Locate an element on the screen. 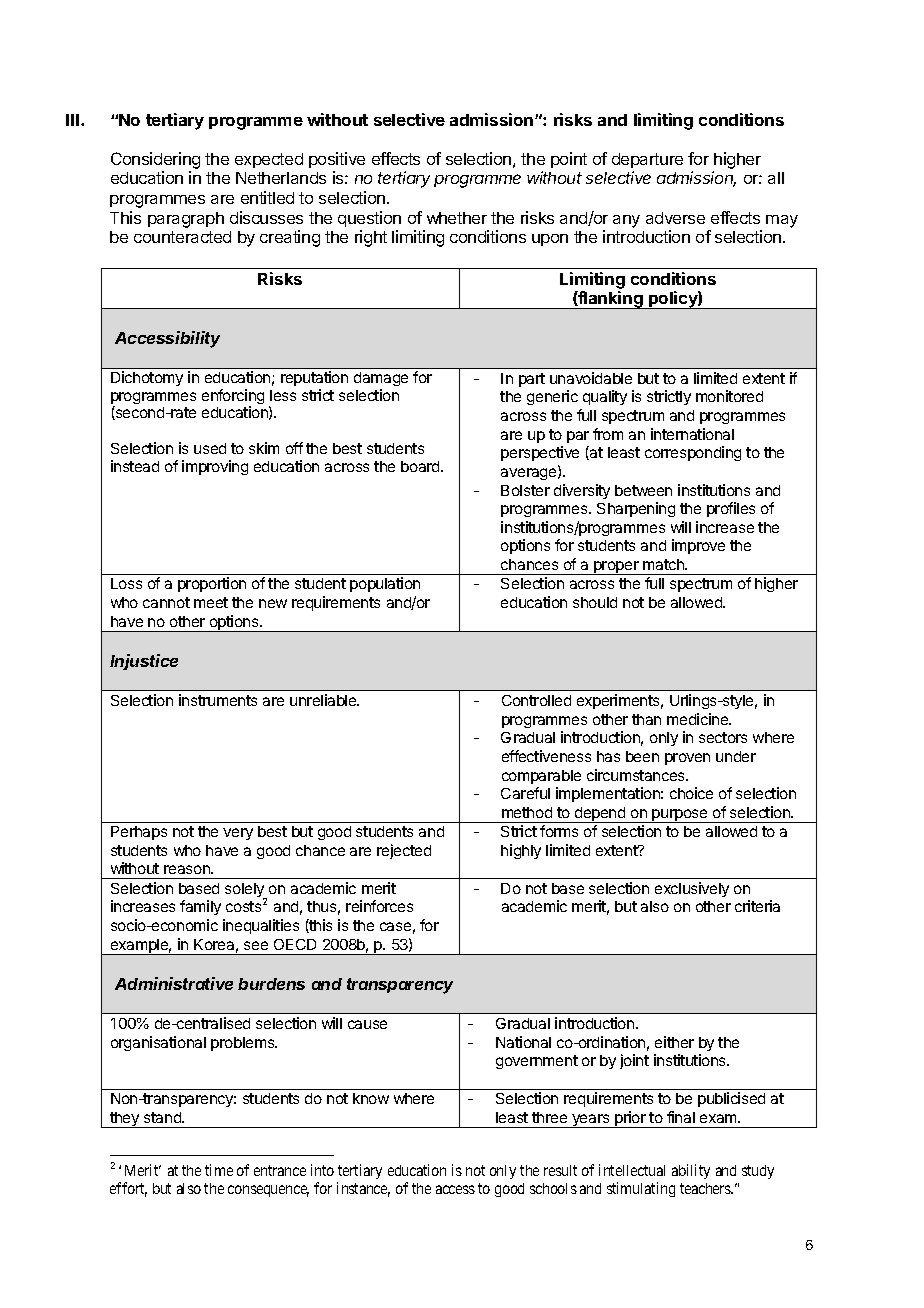  adverse is located at coordinates (675, 218).
